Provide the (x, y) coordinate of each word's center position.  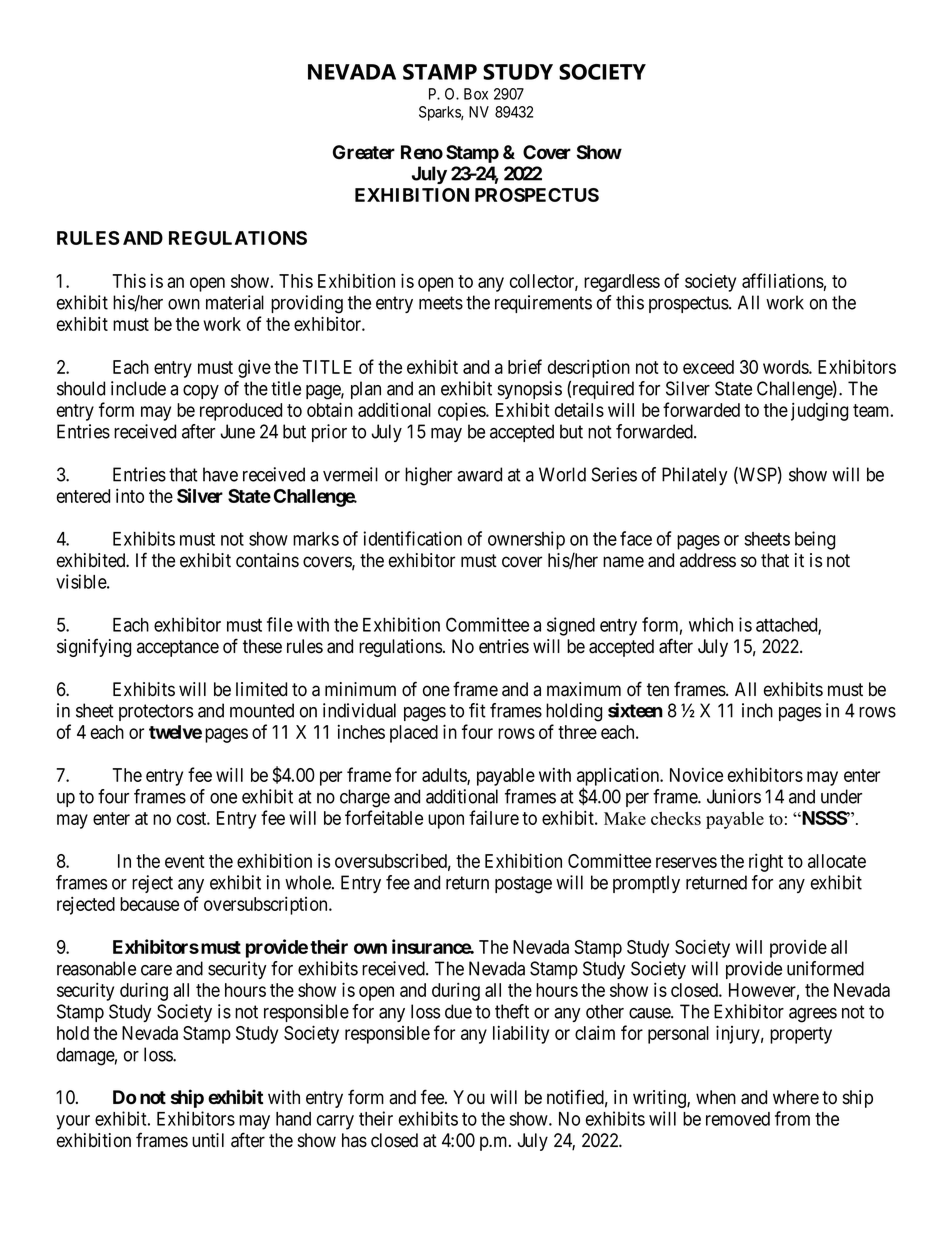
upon (446, 821)
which (711, 624)
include (138, 388)
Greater (364, 152)
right (766, 862)
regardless (622, 283)
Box (476, 94)
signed (571, 626)
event (185, 861)
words (786, 367)
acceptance (178, 648)
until (208, 1140)
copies (462, 411)
